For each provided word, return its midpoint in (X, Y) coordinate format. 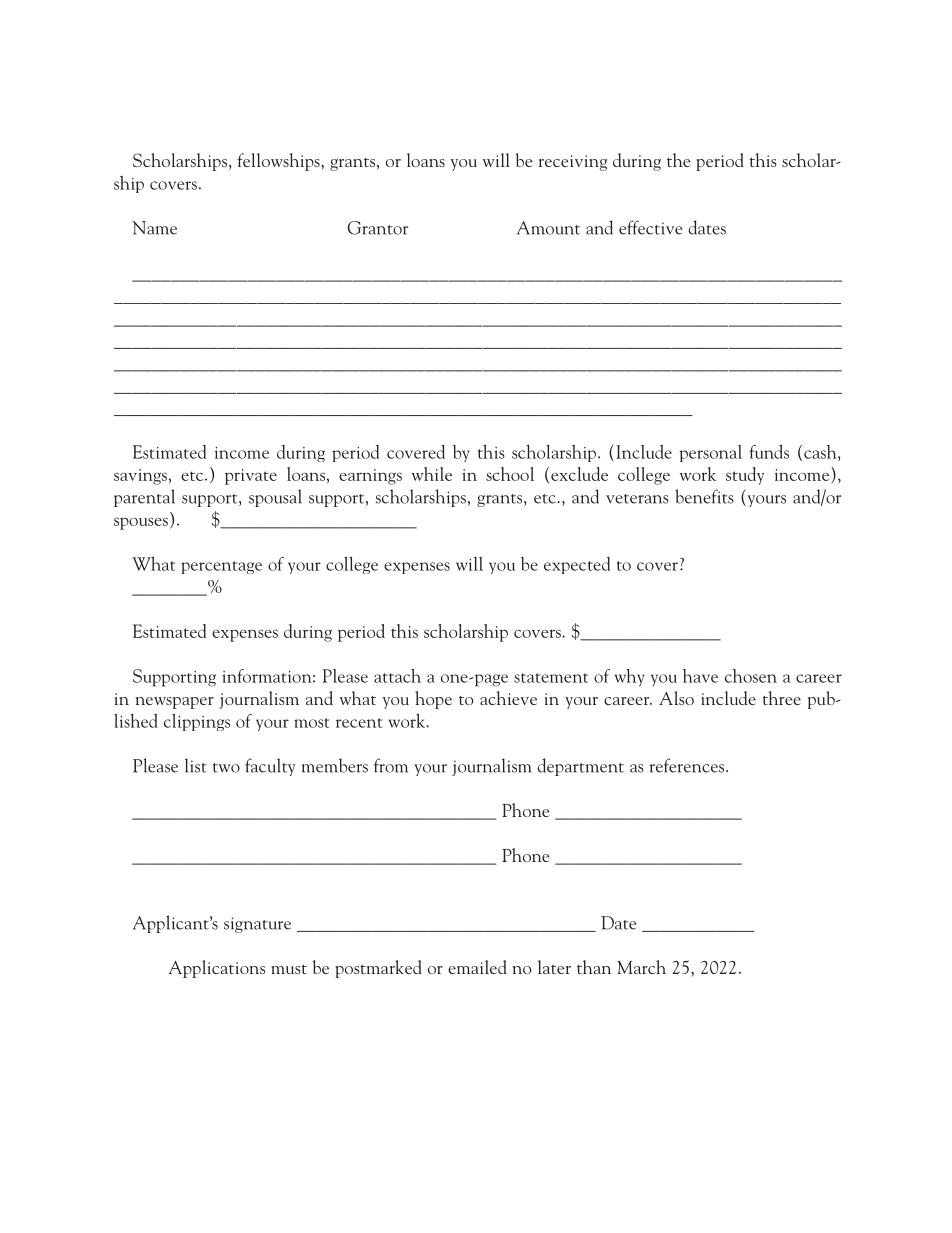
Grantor (377, 228)
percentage (221, 567)
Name (154, 228)
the (678, 160)
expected (577, 565)
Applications (217, 969)
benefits (704, 496)
